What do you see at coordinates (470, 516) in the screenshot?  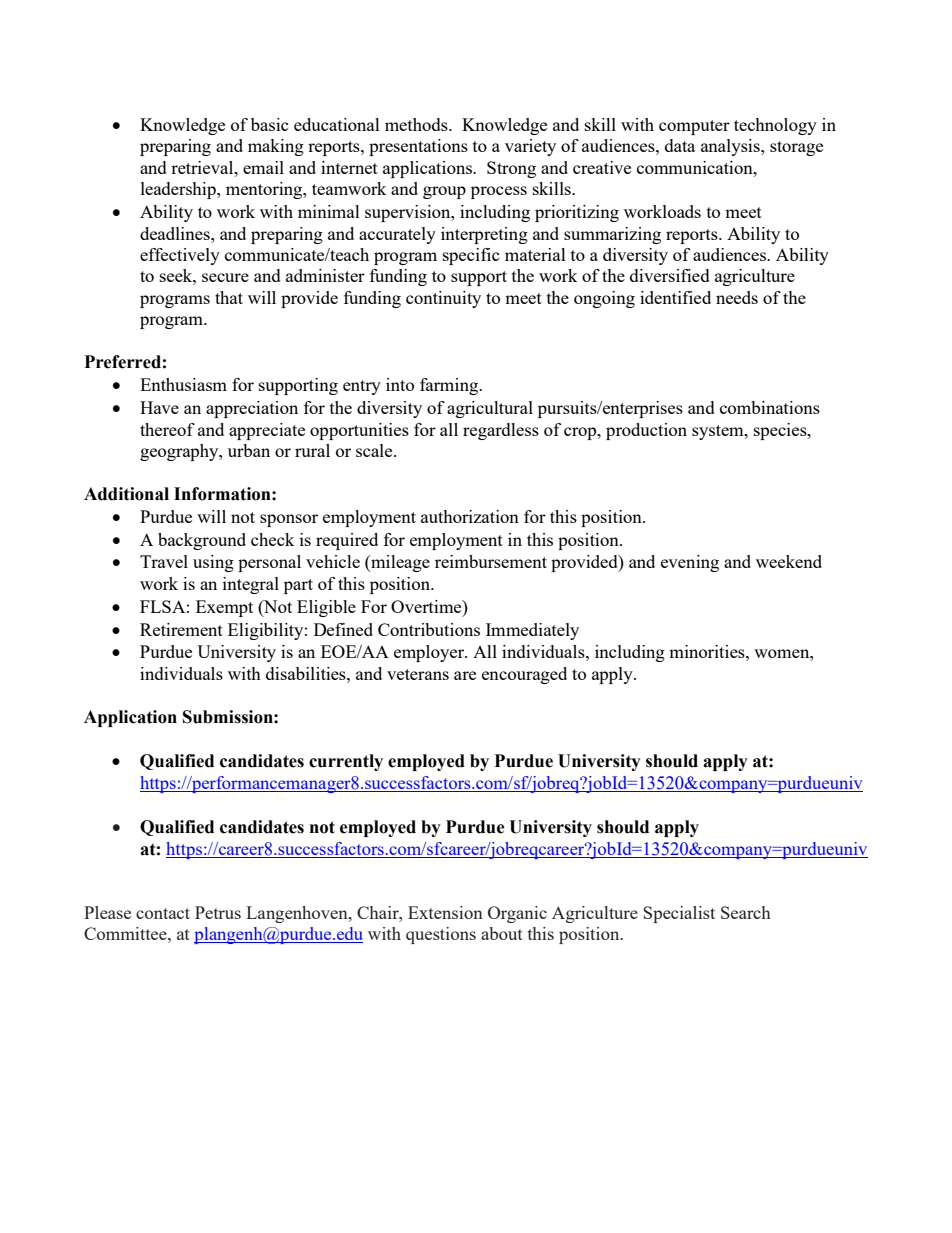 I see `authorization` at bounding box center [470, 516].
